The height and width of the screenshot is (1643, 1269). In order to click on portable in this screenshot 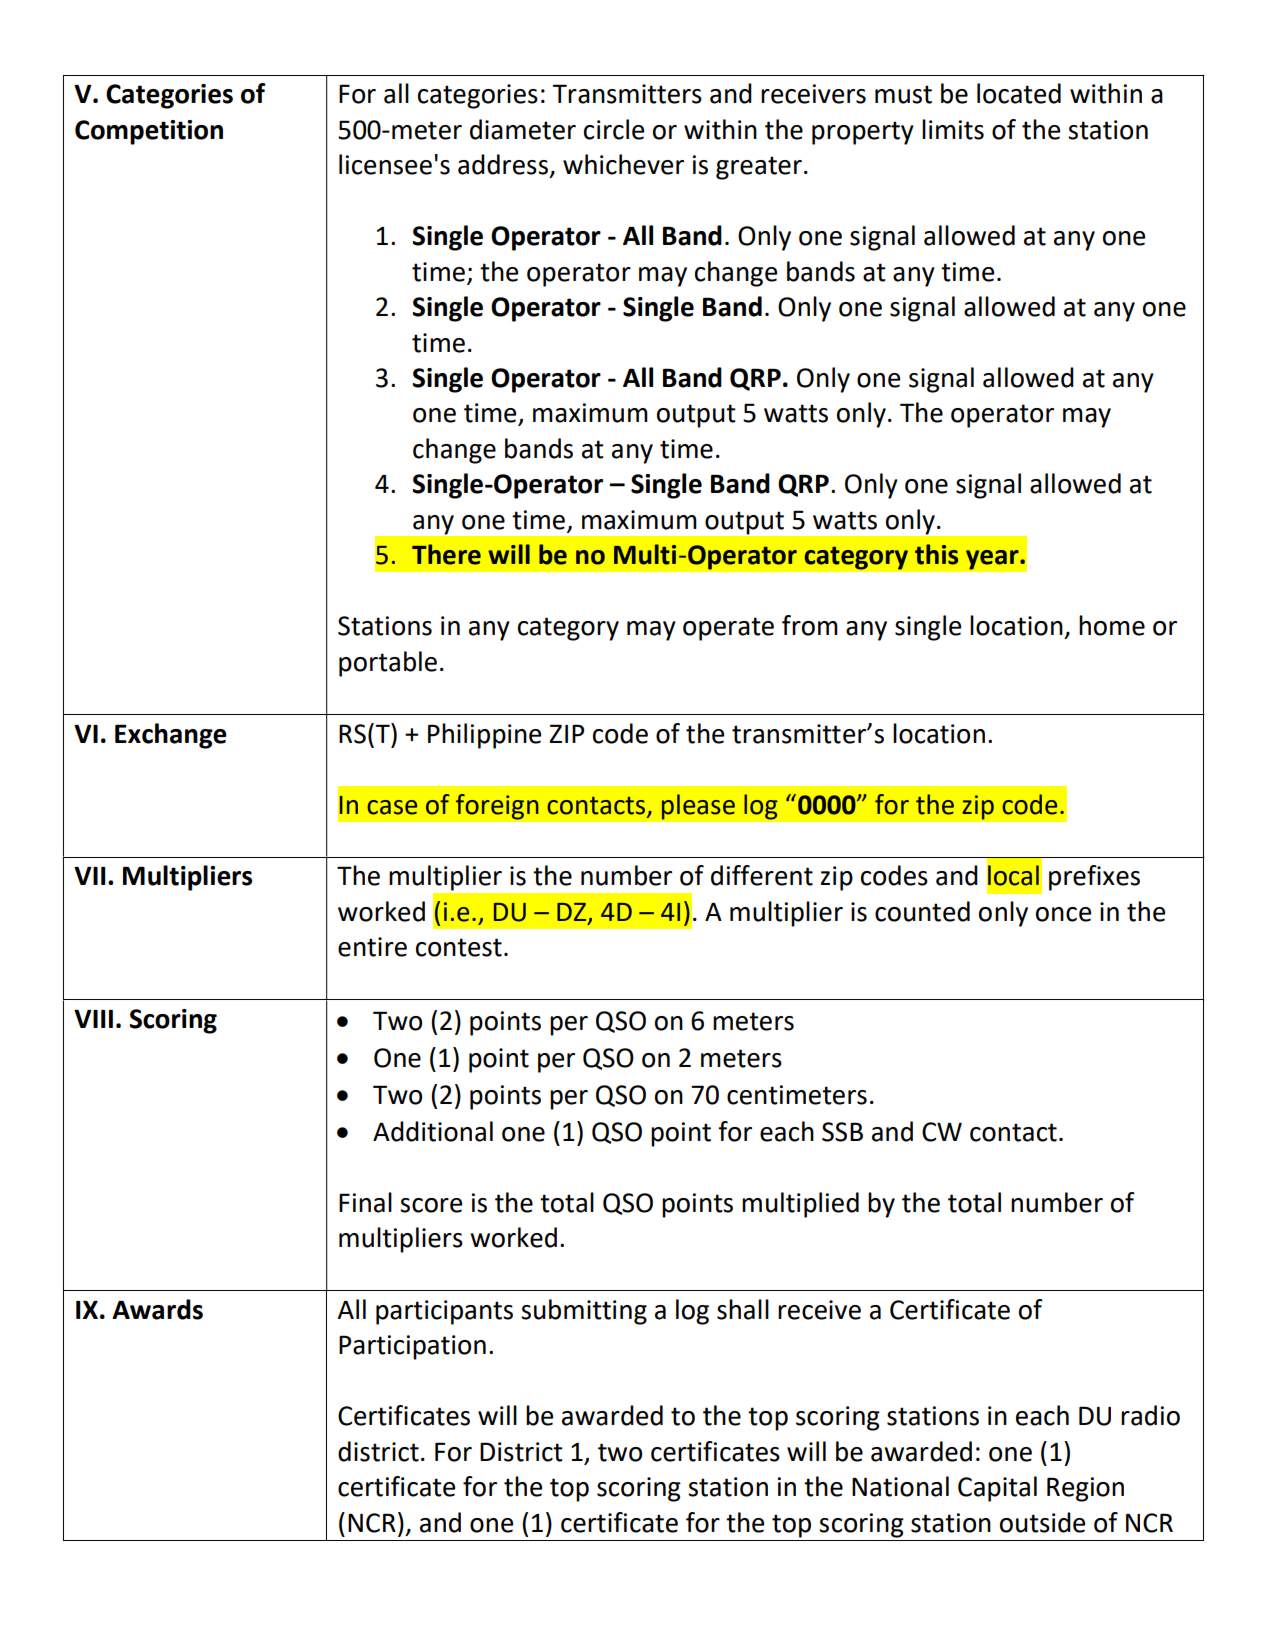, I will do `click(388, 664)`.
